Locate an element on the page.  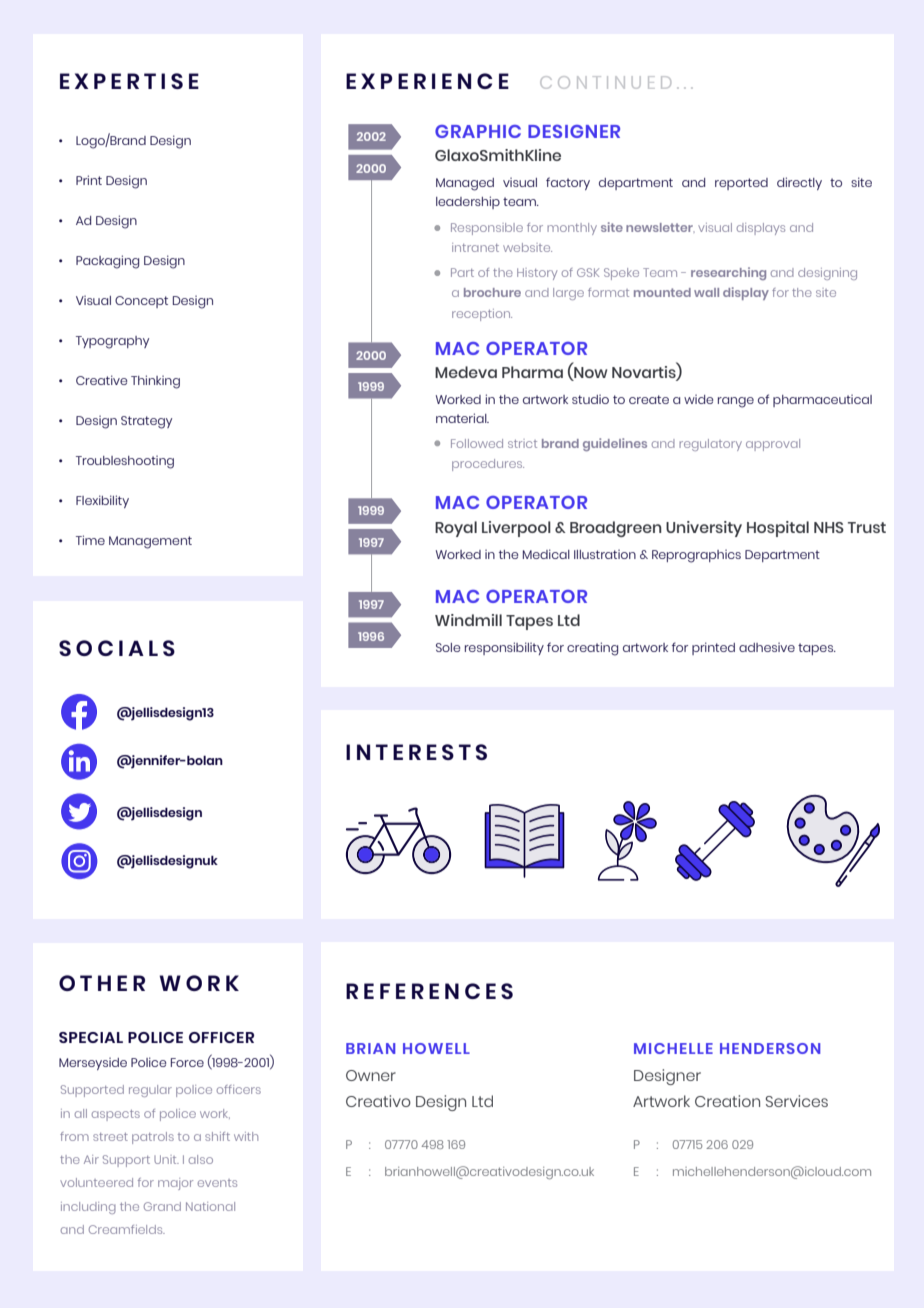
Owner is located at coordinates (371, 1075).
